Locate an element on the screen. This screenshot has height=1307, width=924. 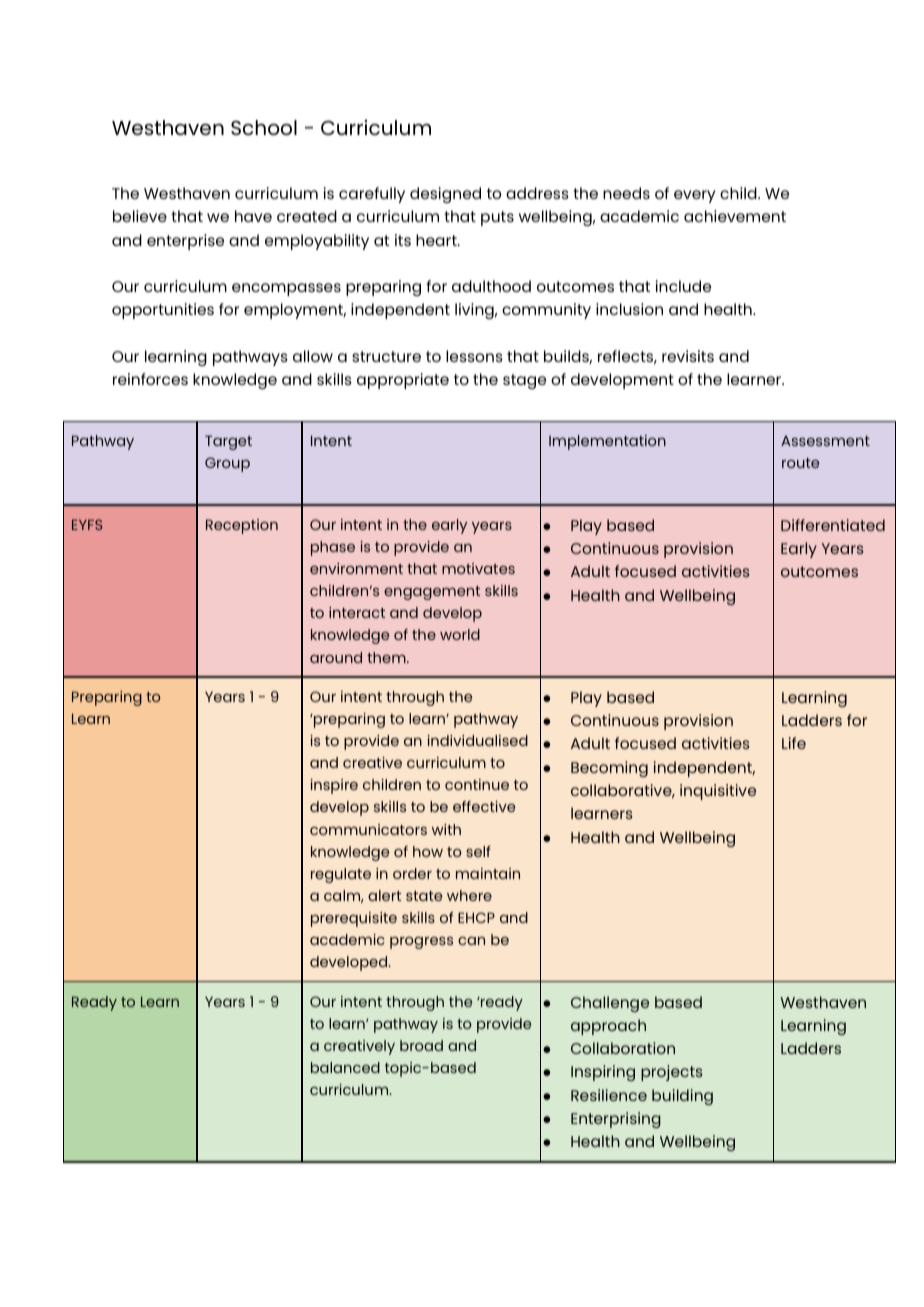
around is located at coordinates (336, 657).
